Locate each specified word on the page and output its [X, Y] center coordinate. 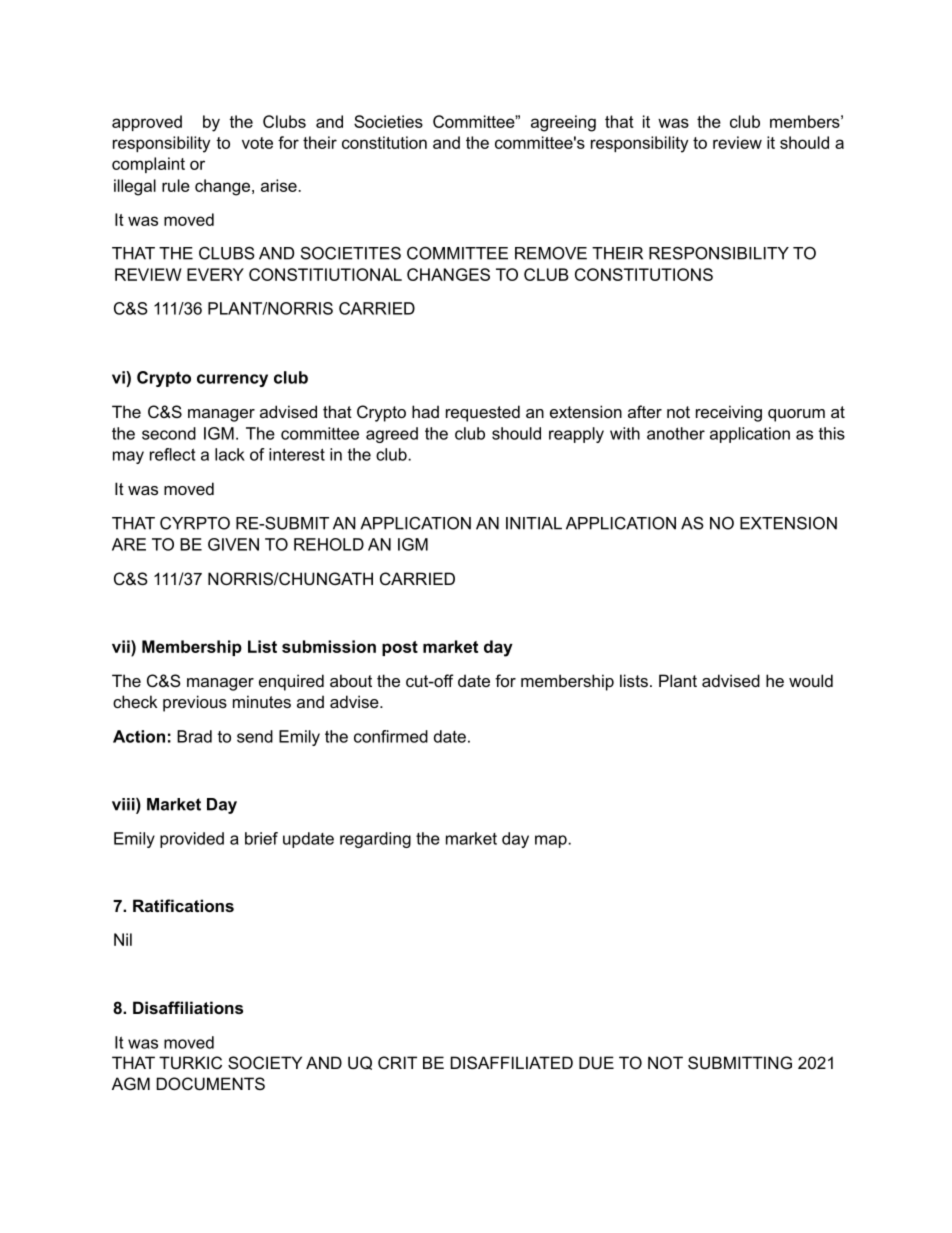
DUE [596, 1062]
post [400, 648]
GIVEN [233, 544]
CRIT [397, 1062]
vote [257, 143]
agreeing [563, 123]
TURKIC [190, 1062]
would [811, 680]
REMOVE [551, 253]
